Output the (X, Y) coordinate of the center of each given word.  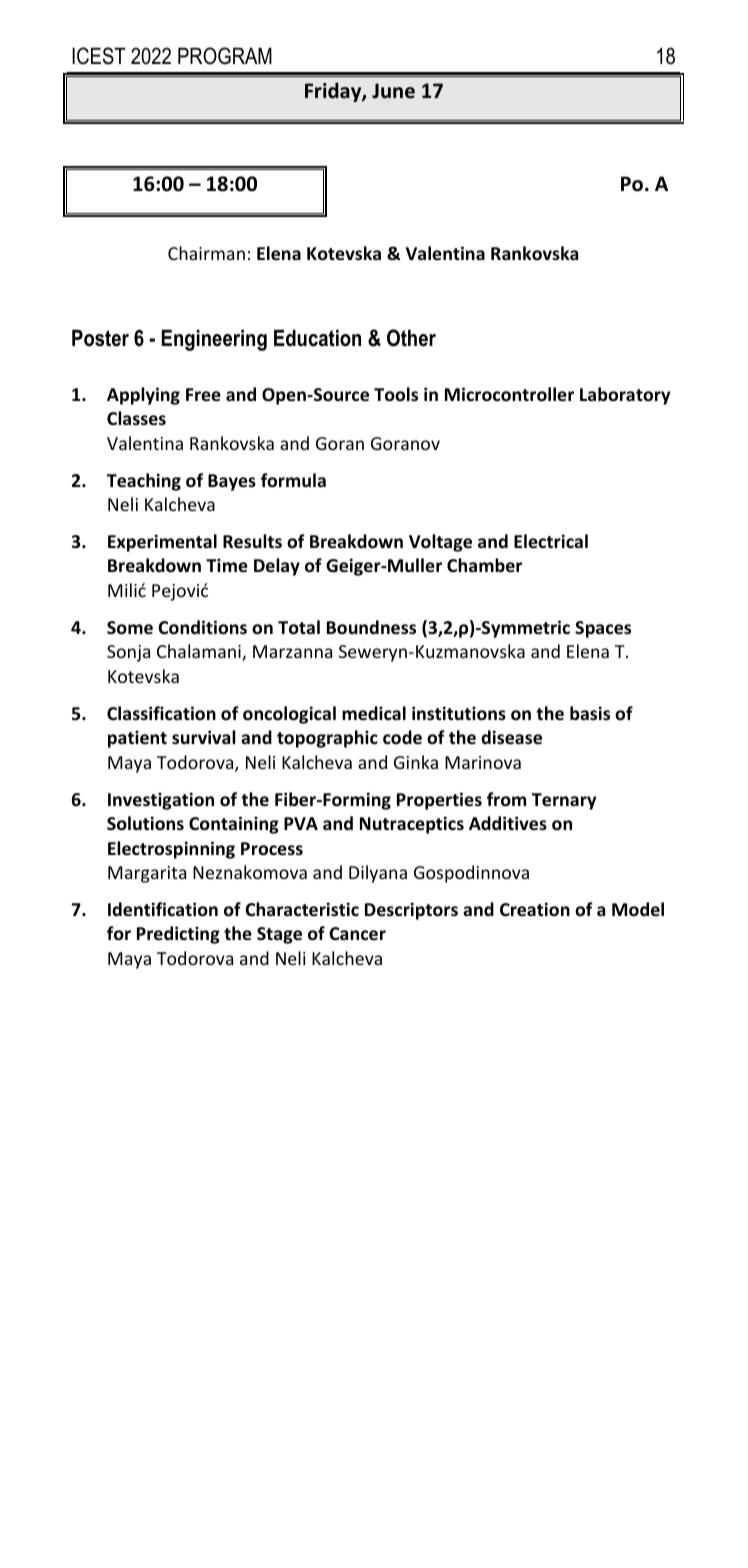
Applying (143, 396)
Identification (163, 909)
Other (411, 338)
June (393, 91)
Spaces (603, 629)
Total (299, 627)
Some (130, 628)
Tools (396, 394)
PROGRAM (225, 56)
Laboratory (625, 396)
